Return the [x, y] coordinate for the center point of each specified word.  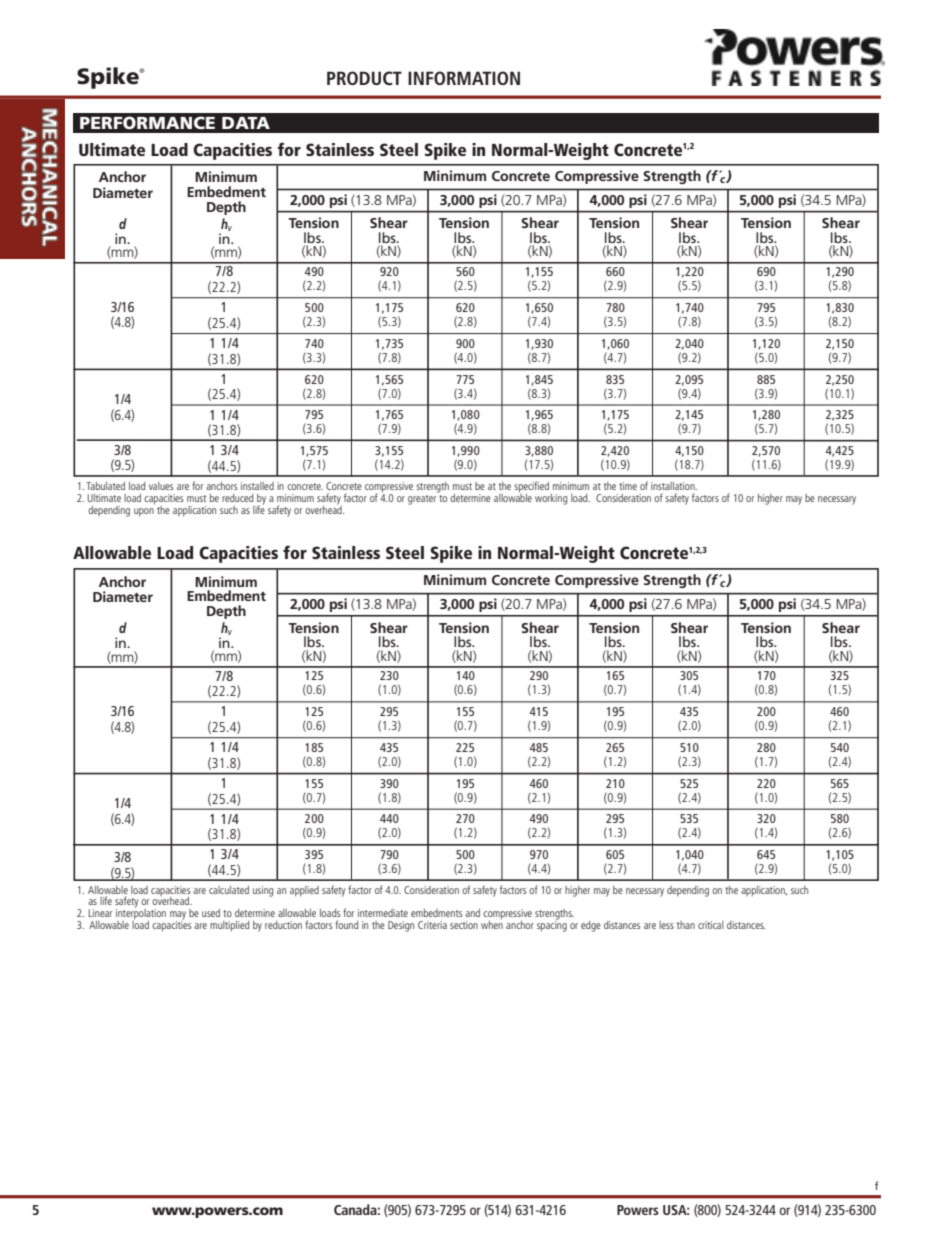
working [551, 499]
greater [423, 498]
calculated [229, 890]
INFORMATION [464, 78]
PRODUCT [364, 78]
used [211, 913]
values [161, 486]
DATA [246, 123]
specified [531, 488]
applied [304, 891]
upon [144, 512]
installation [674, 486]
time [628, 486]
